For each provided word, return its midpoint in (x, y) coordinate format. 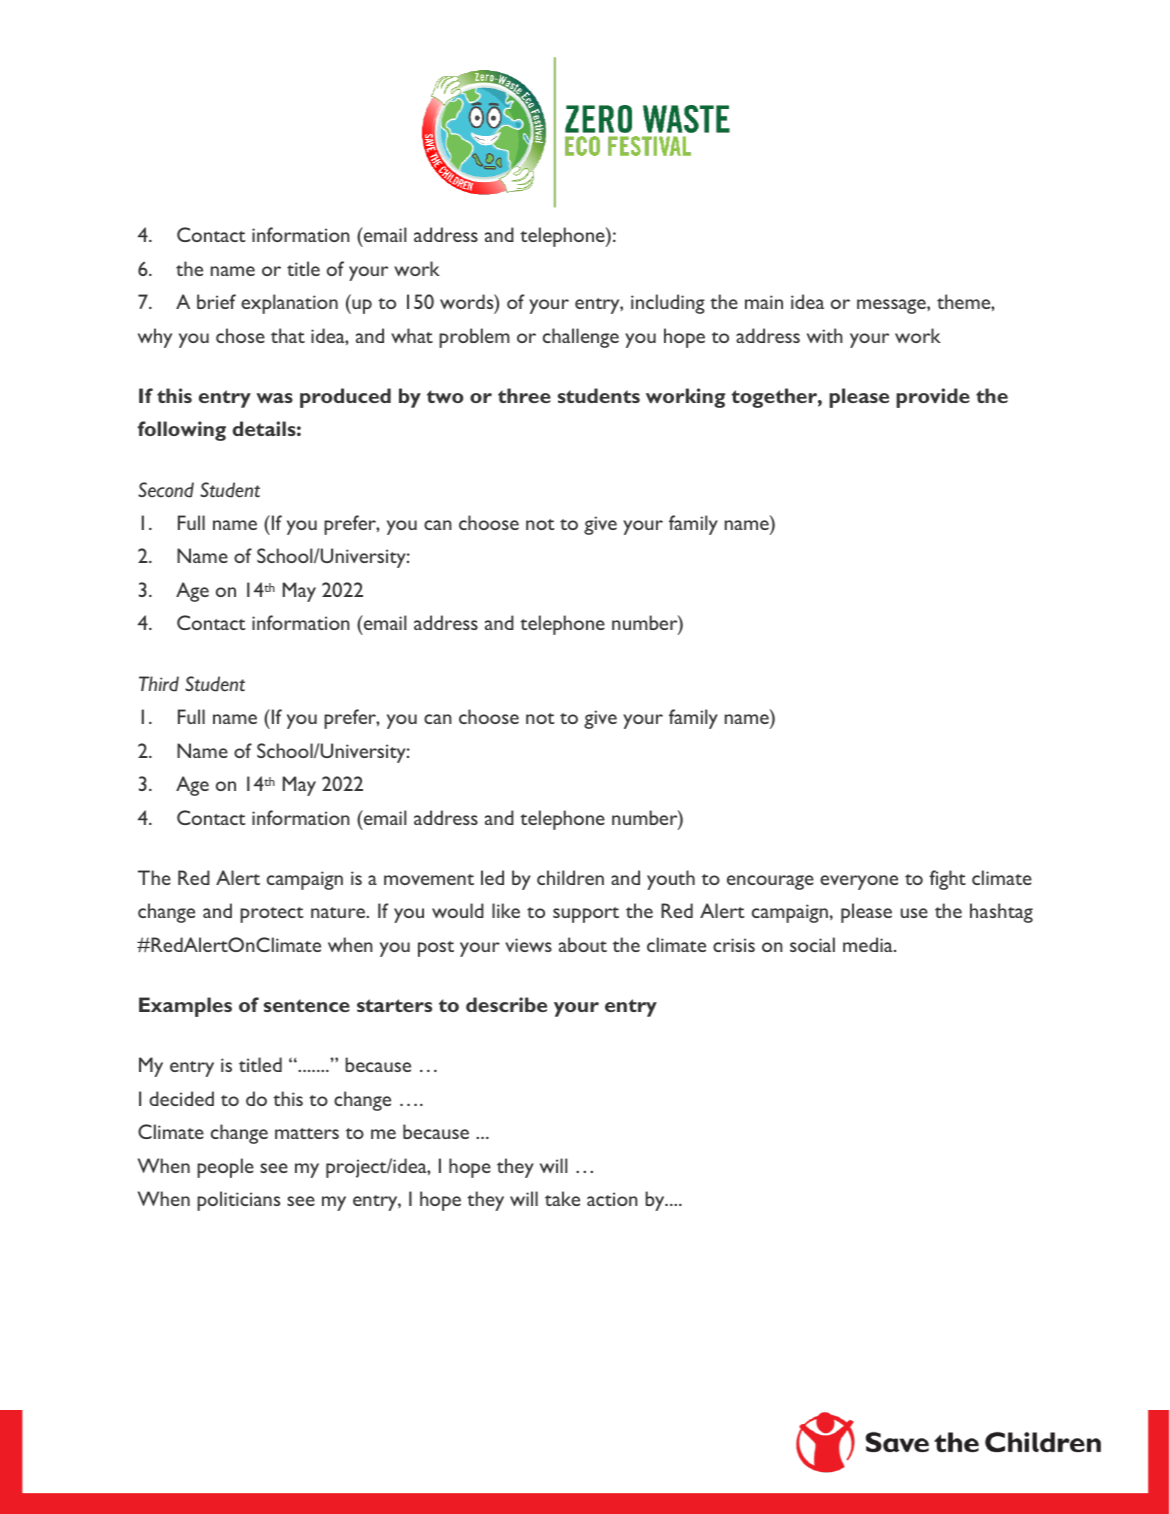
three (524, 395)
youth (671, 880)
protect (272, 915)
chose (240, 335)
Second (166, 490)
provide (933, 398)
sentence (307, 1005)
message (892, 306)
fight (947, 880)
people (225, 1168)
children (570, 877)
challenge (581, 338)
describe (506, 1004)
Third (159, 684)
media (869, 944)
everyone (859, 882)
